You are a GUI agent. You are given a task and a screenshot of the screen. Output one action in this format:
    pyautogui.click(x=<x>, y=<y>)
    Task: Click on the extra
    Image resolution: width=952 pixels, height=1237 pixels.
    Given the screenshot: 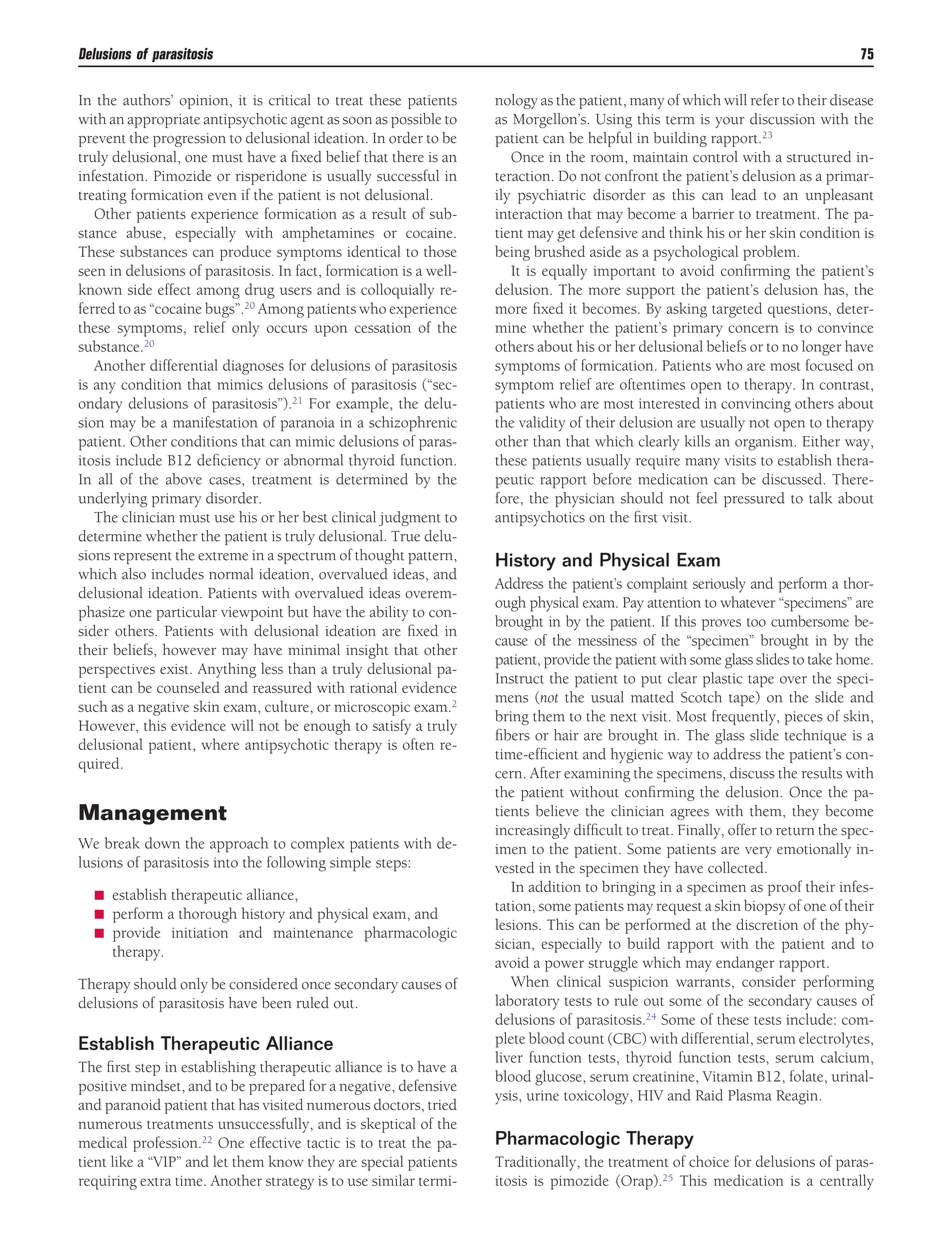 What is the action you would take?
    pyautogui.click(x=155, y=1181)
